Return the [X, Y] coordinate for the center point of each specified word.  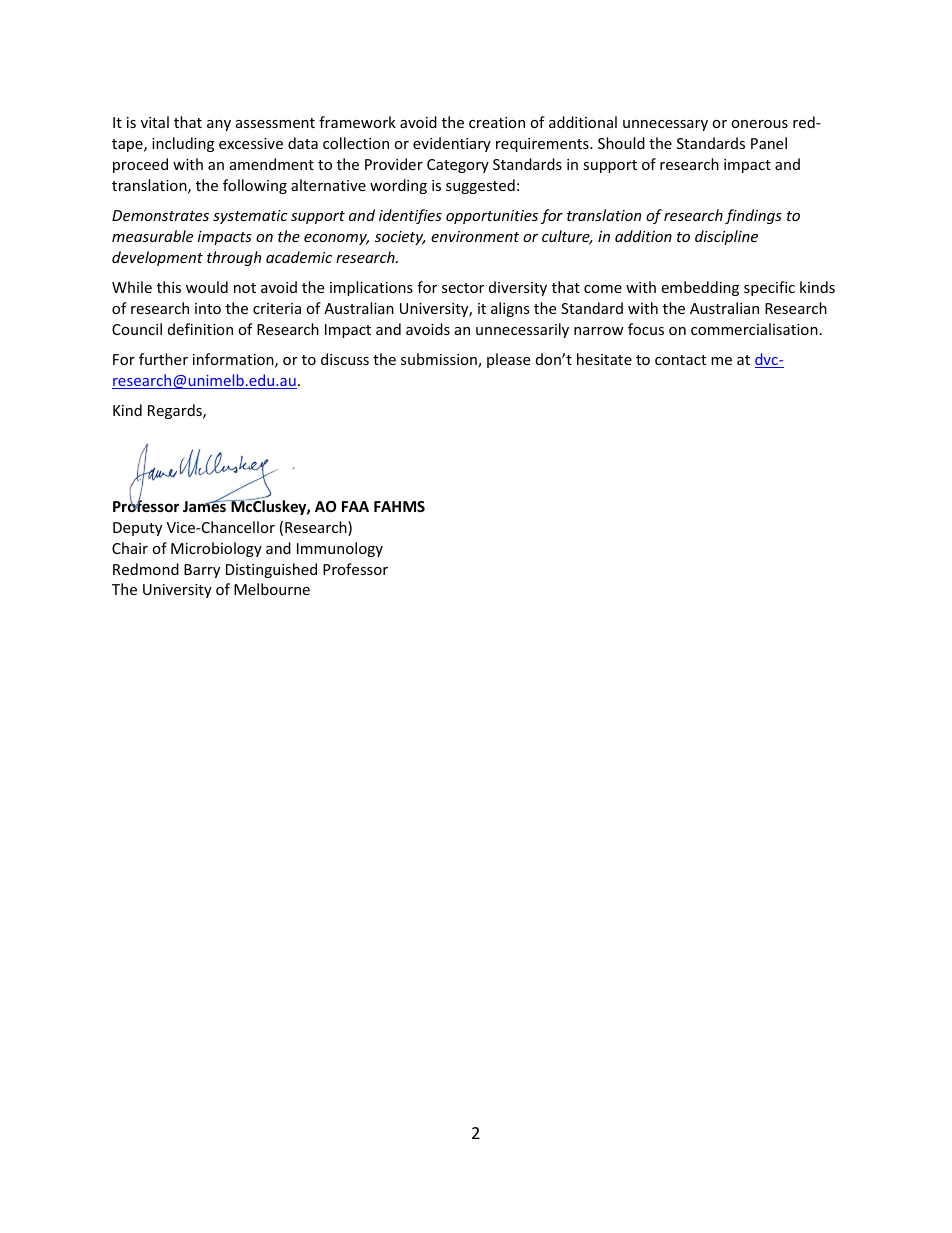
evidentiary [452, 144]
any [219, 125]
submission [440, 360]
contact [680, 360]
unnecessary [665, 125]
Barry [202, 571]
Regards [176, 411]
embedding [700, 288]
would [207, 287]
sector [463, 288]
